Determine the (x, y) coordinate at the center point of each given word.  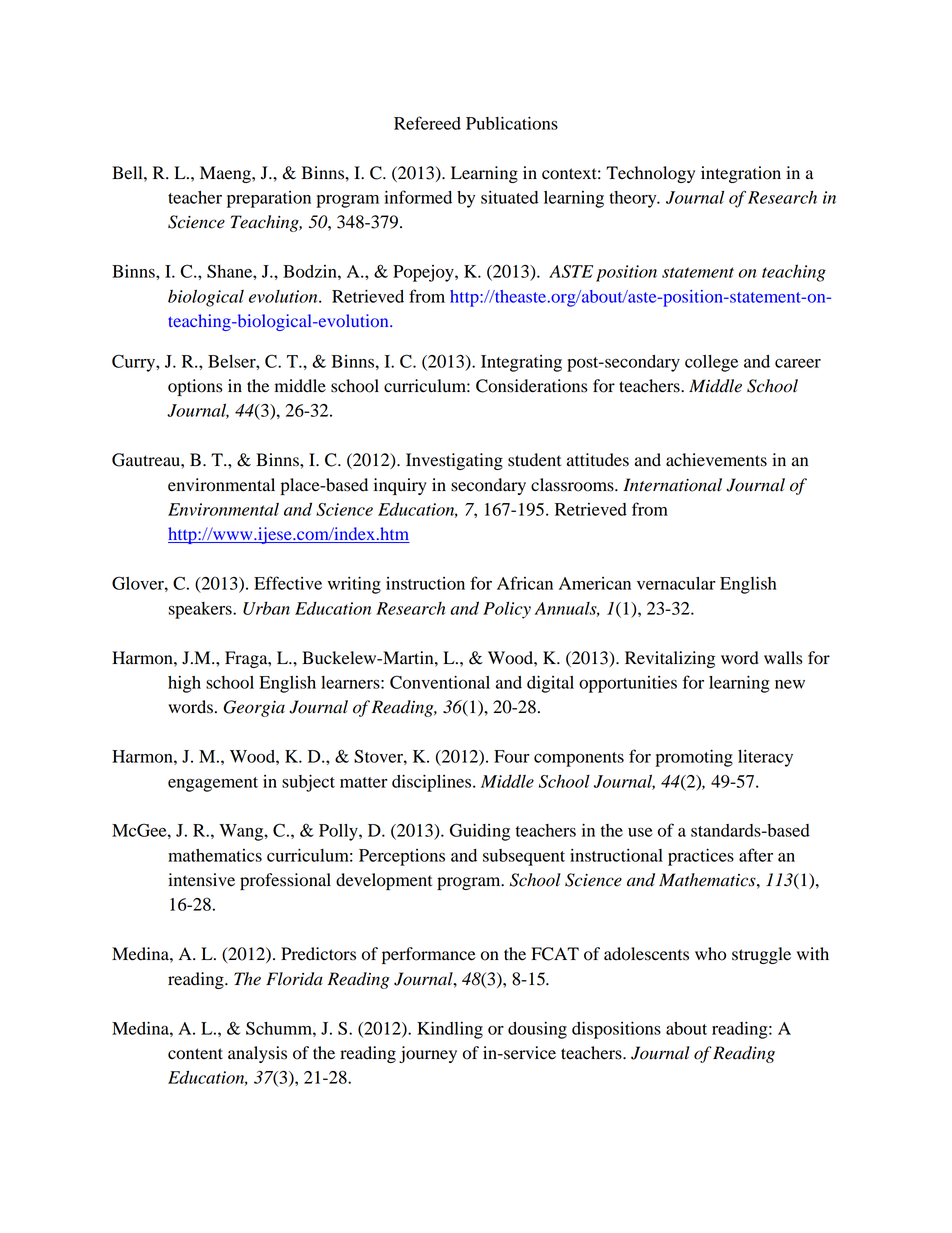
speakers (201, 610)
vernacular (676, 583)
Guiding (480, 832)
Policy (507, 610)
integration (741, 174)
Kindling (450, 1030)
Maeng (226, 174)
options (195, 387)
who (710, 954)
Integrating (521, 363)
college (711, 363)
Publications (512, 123)
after (756, 855)
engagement (213, 784)
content (195, 1054)
